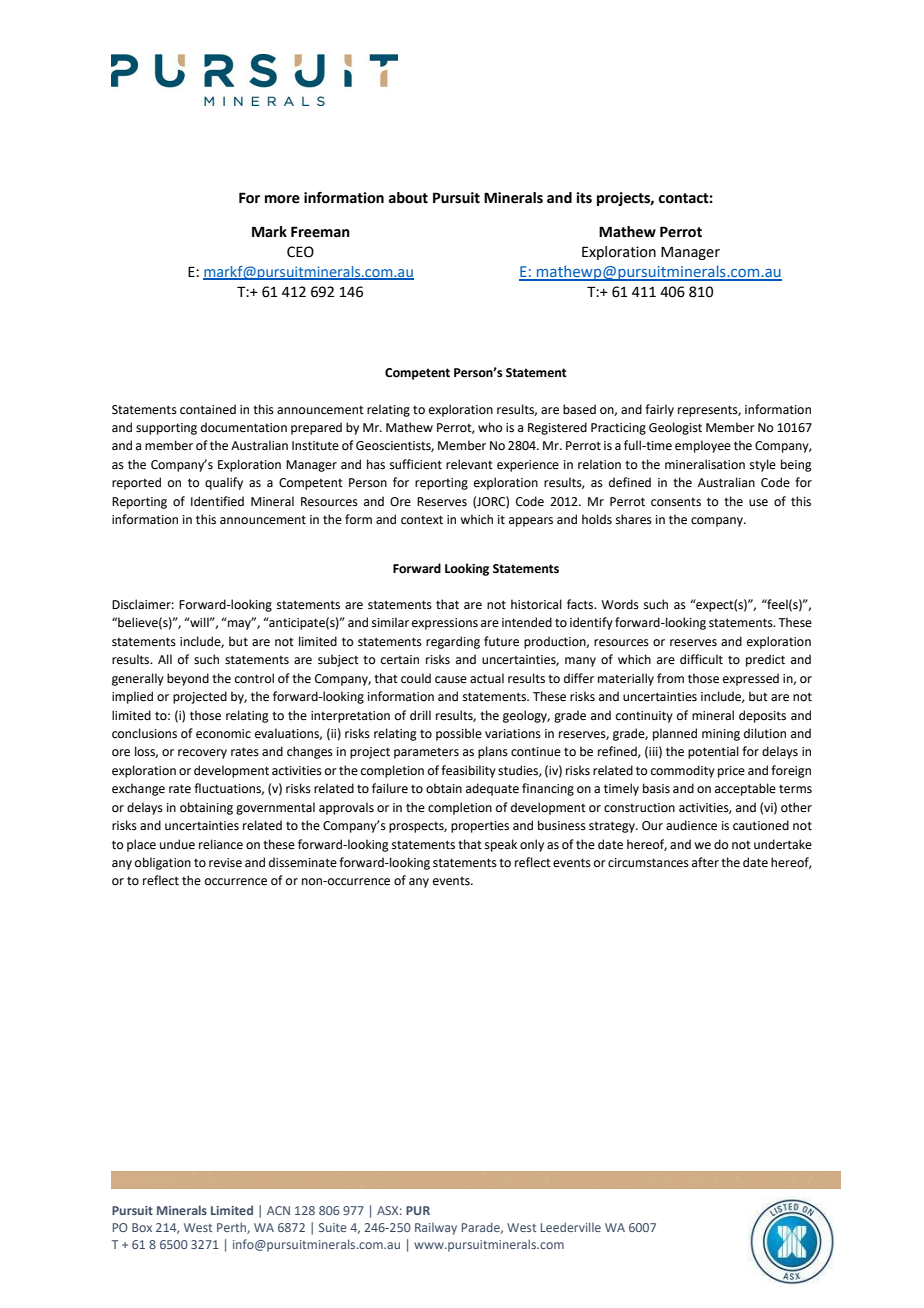  What do you see at coordinates (278, 1210) in the screenshot?
I see `ACN` at bounding box center [278, 1210].
